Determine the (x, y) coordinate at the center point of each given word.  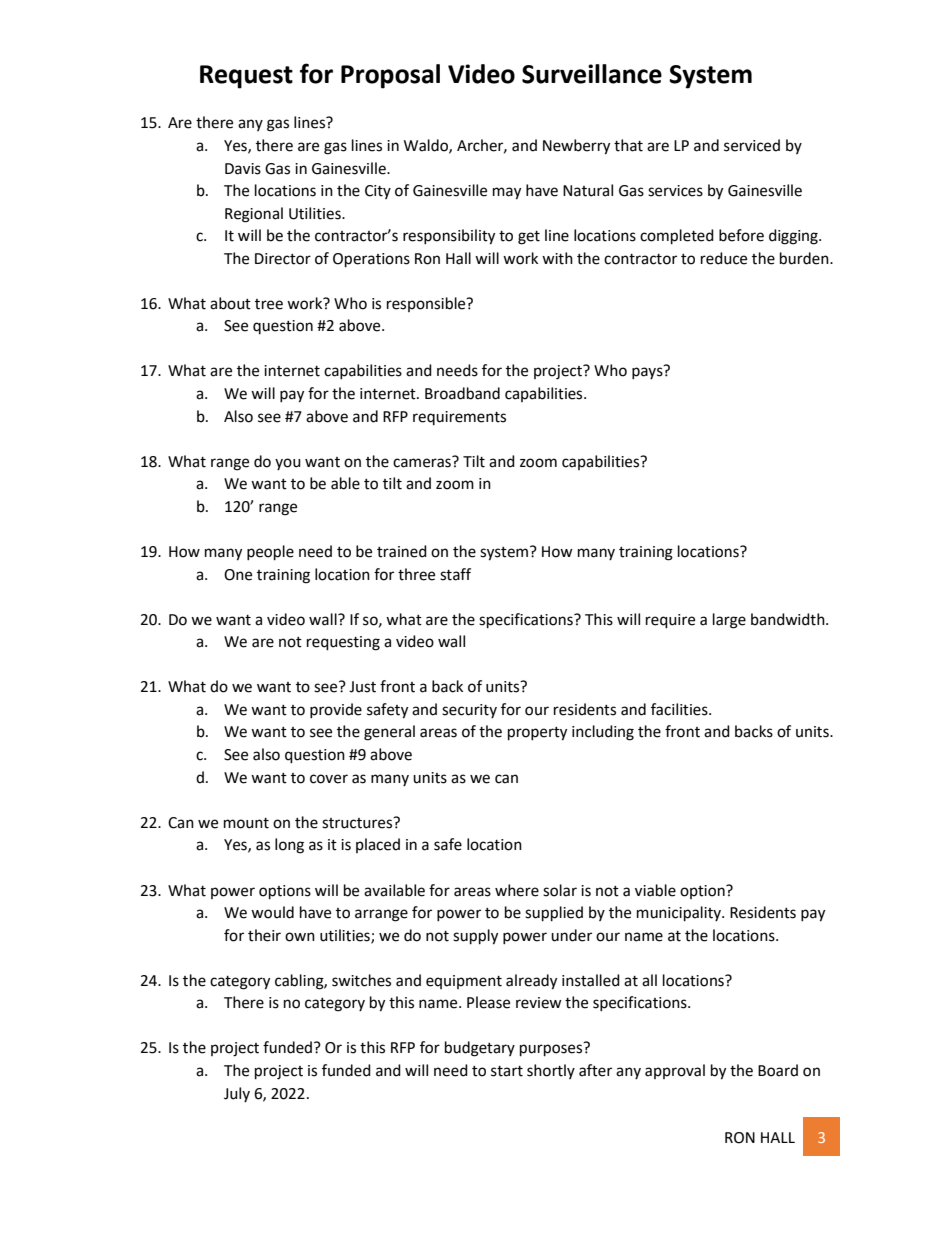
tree (269, 304)
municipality (680, 914)
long (289, 846)
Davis (243, 169)
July (237, 1094)
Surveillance (592, 74)
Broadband (462, 393)
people (270, 553)
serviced (752, 145)
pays (647, 373)
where (517, 890)
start (507, 1071)
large (729, 621)
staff (455, 574)
